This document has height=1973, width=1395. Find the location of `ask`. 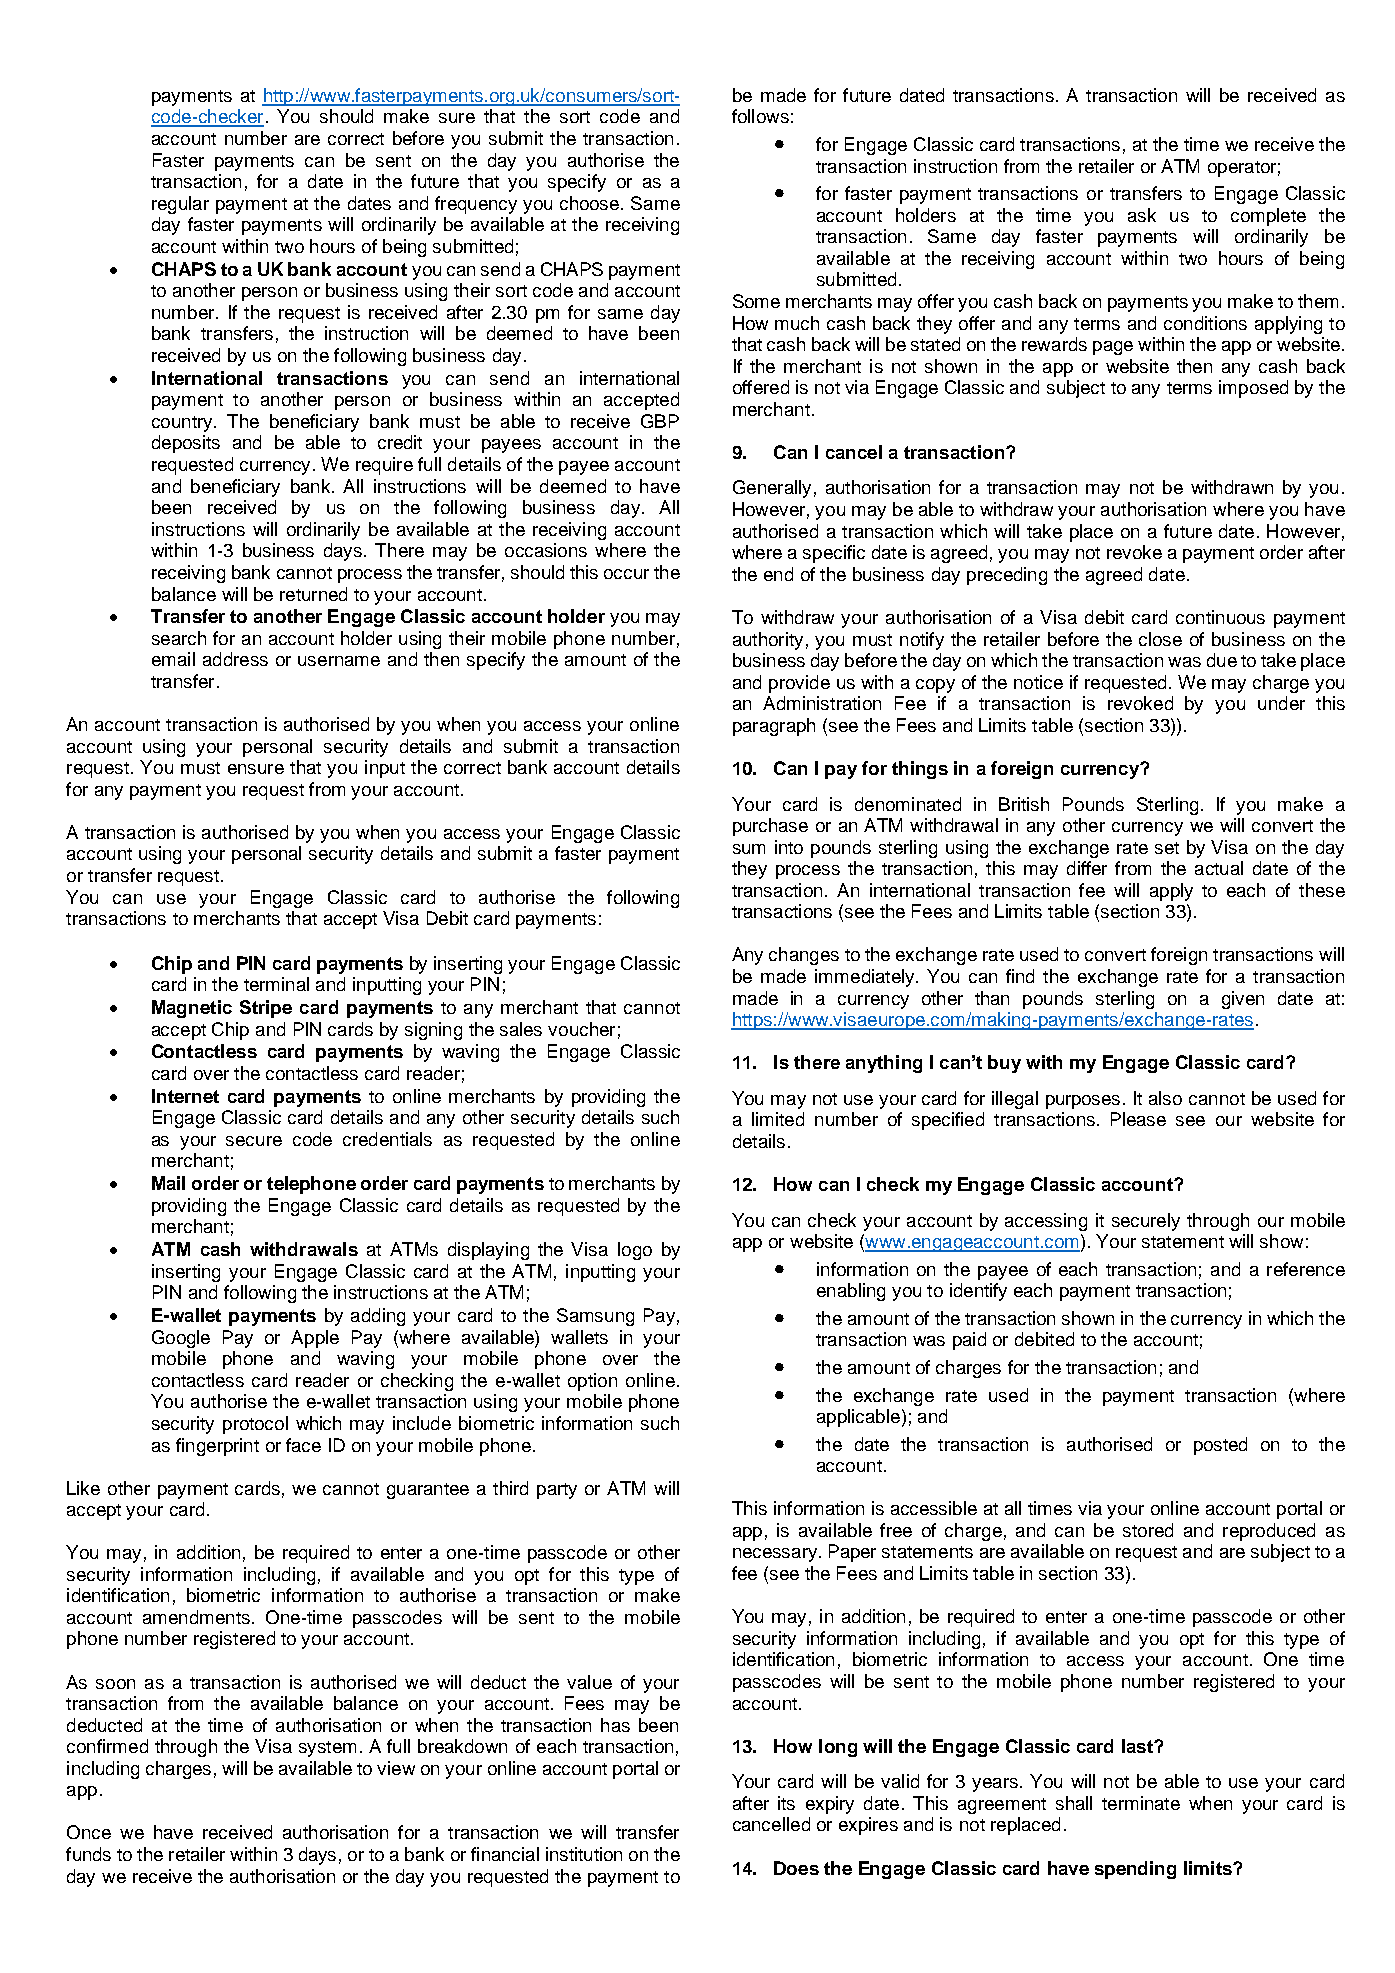

ask is located at coordinates (1142, 215).
